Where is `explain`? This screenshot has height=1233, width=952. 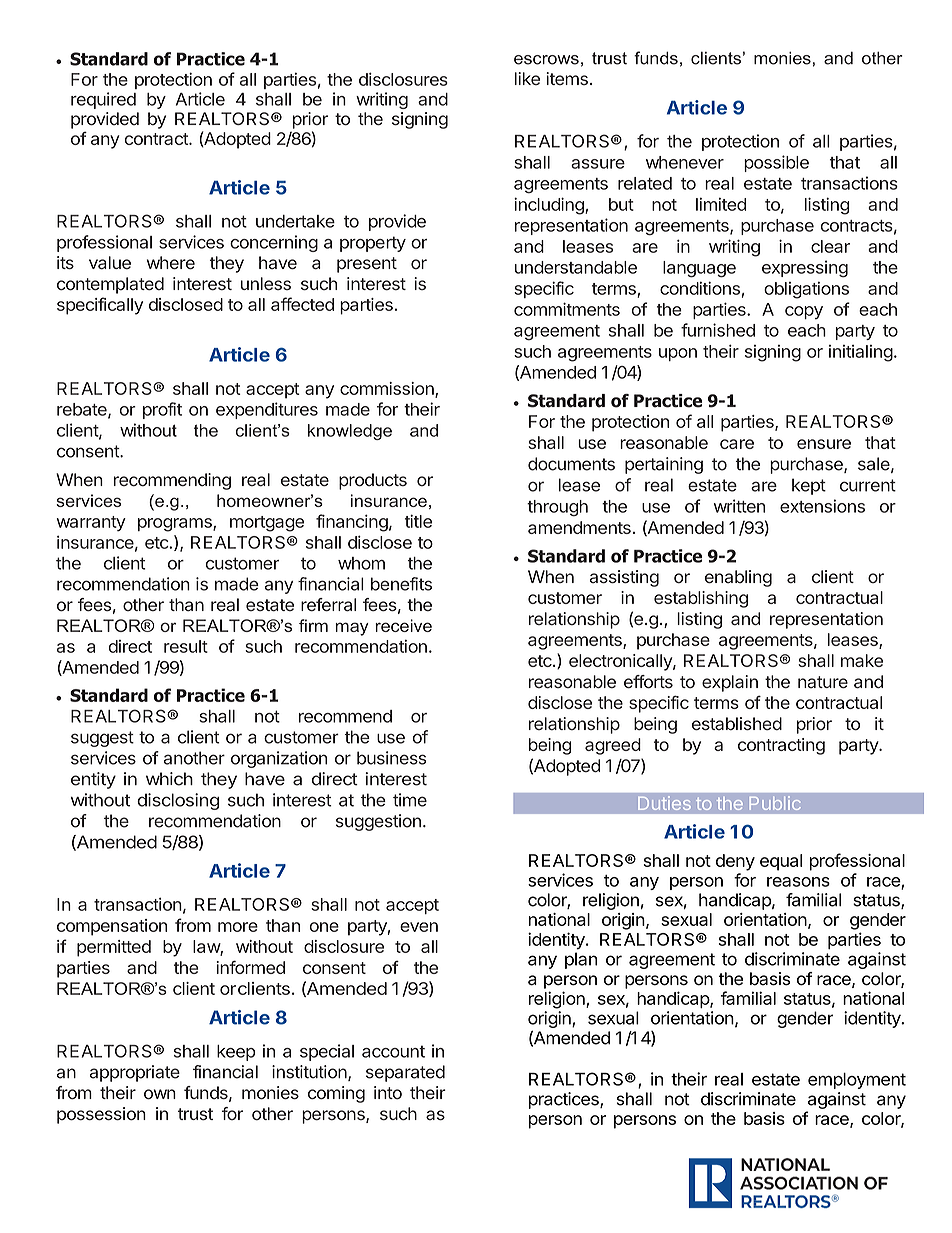
explain is located at coordinates (730, 683).
